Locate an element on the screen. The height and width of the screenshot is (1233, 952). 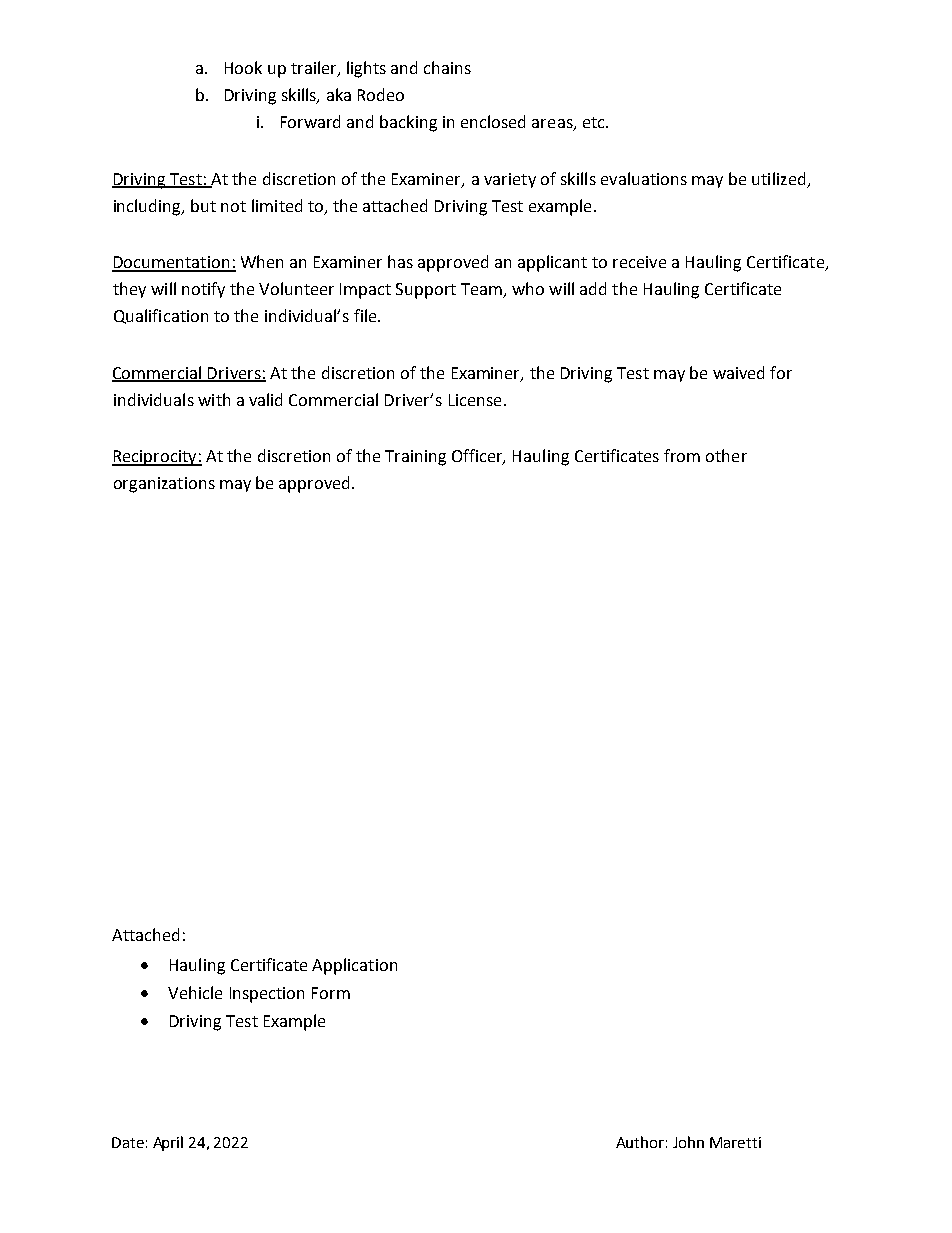
etc is located at coordinates (595, 122).
